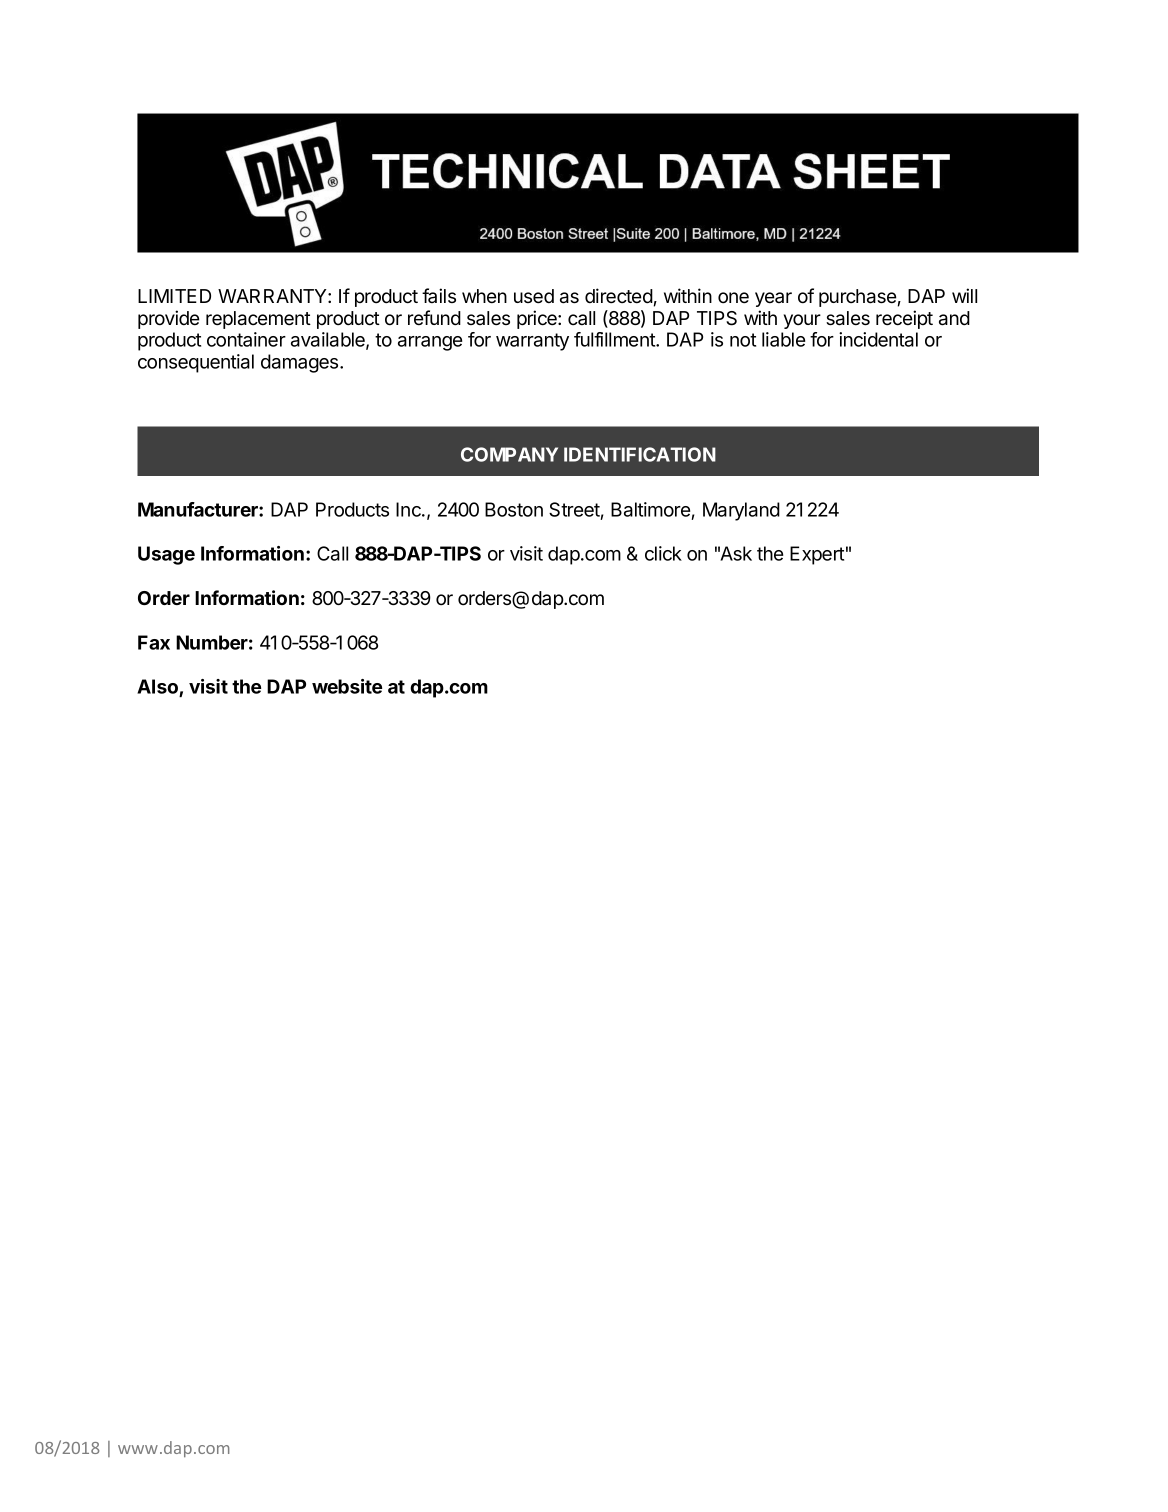 The height and width of the screenshot is (1512, 1168). I want to click on Maryland, so click(741, 511).
